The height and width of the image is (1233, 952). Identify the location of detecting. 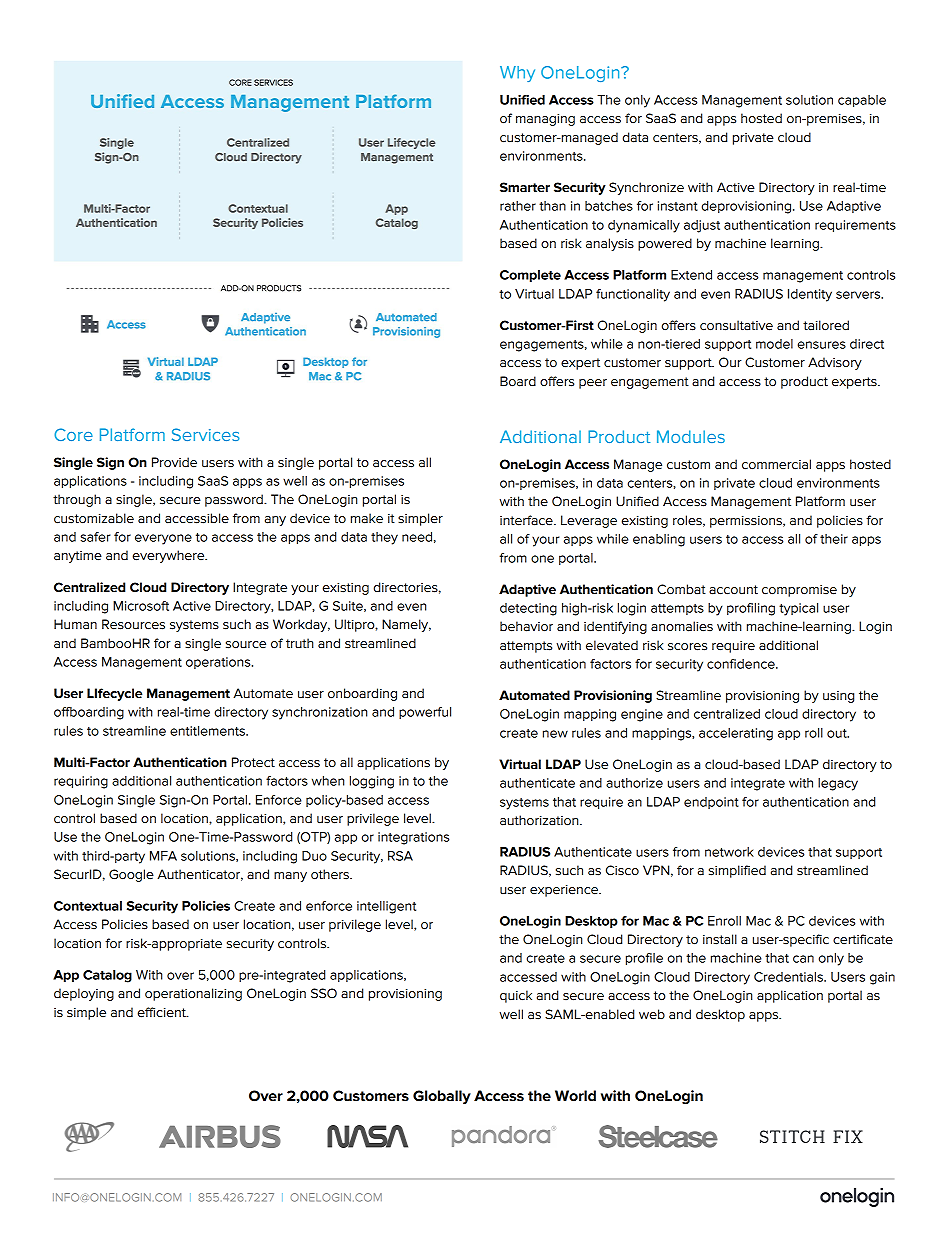
(528, 609).
